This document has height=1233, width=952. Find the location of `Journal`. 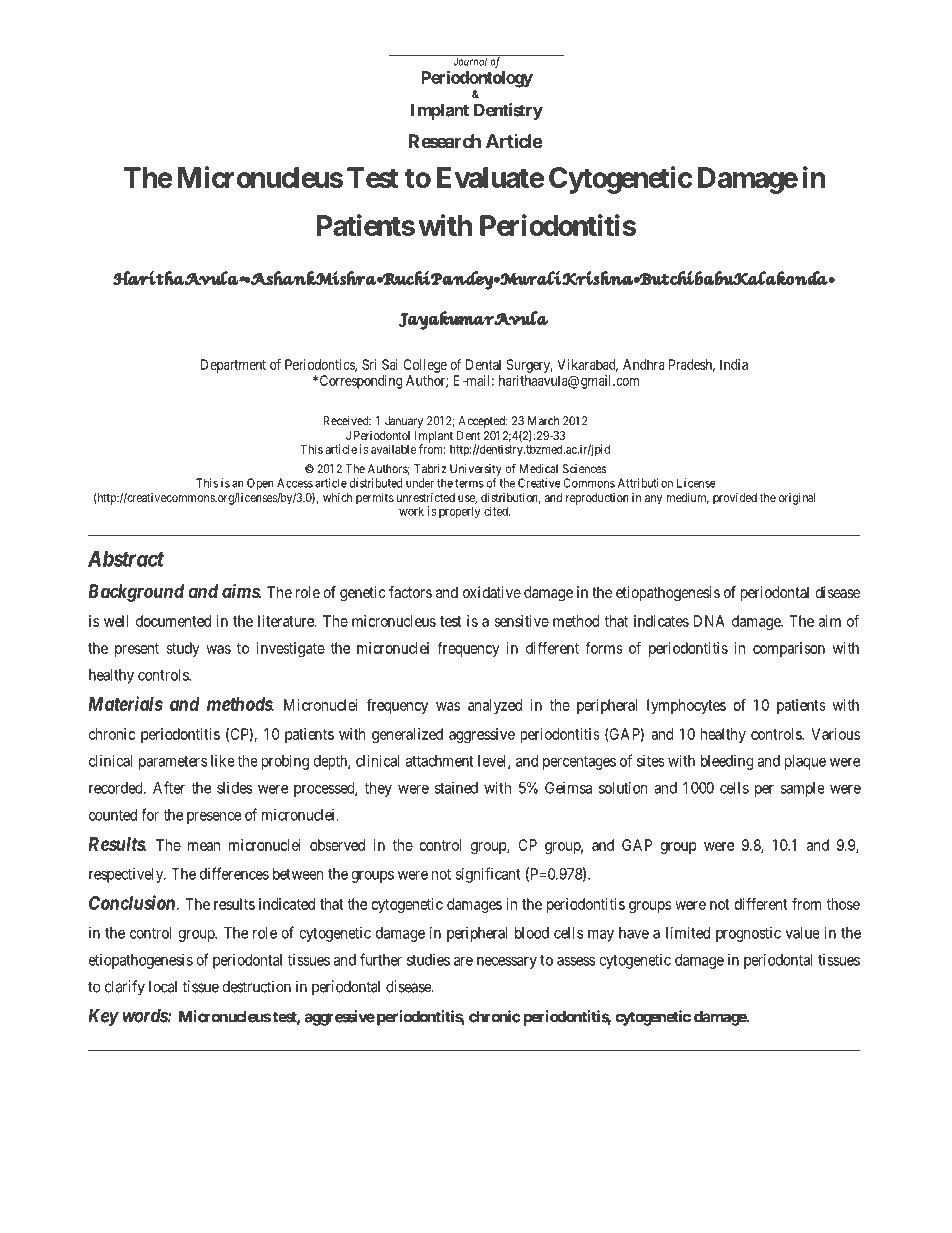

Journal is located at coordinates (470, 61).
